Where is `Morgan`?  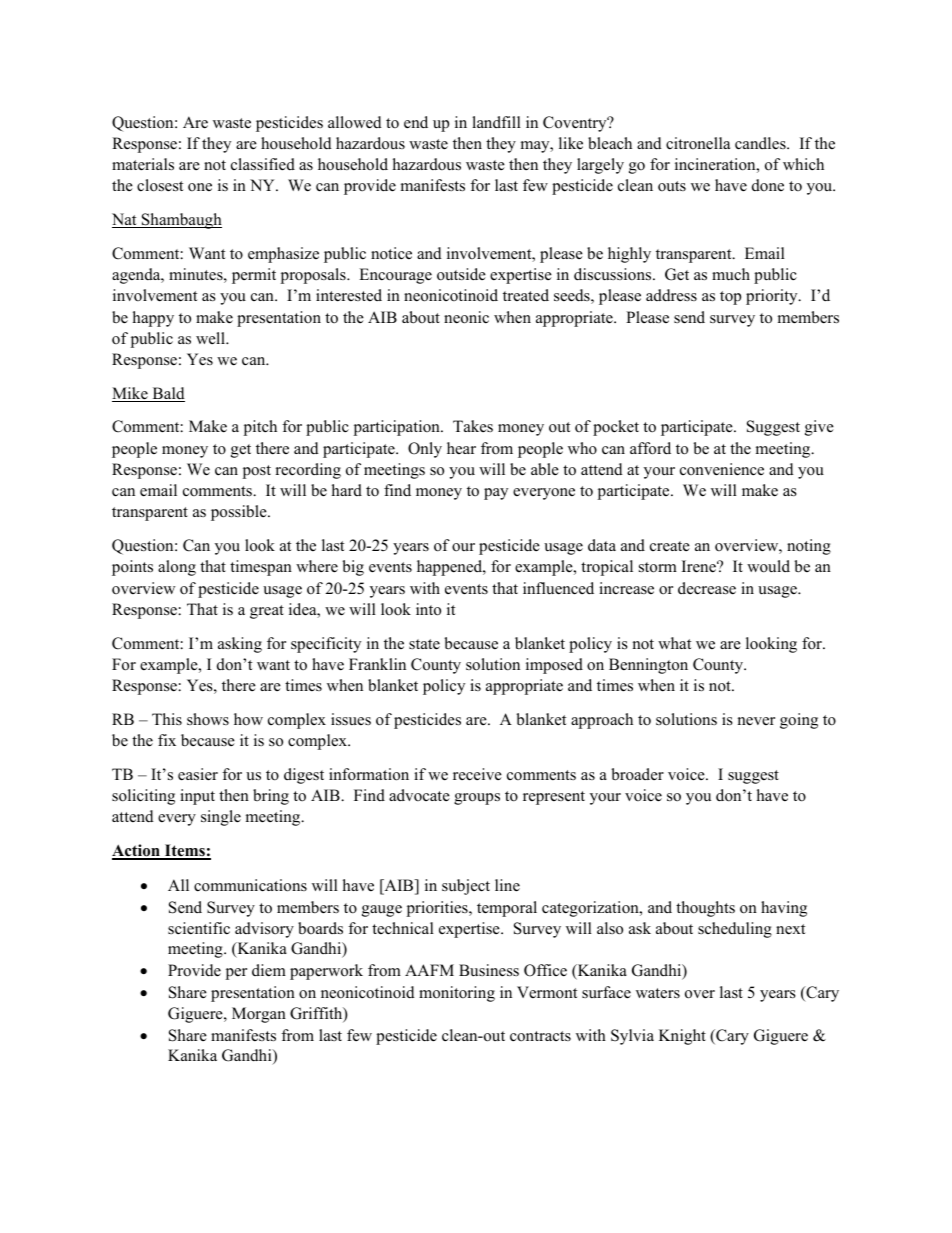
Morgan is located at coordinates (259, 1015).
